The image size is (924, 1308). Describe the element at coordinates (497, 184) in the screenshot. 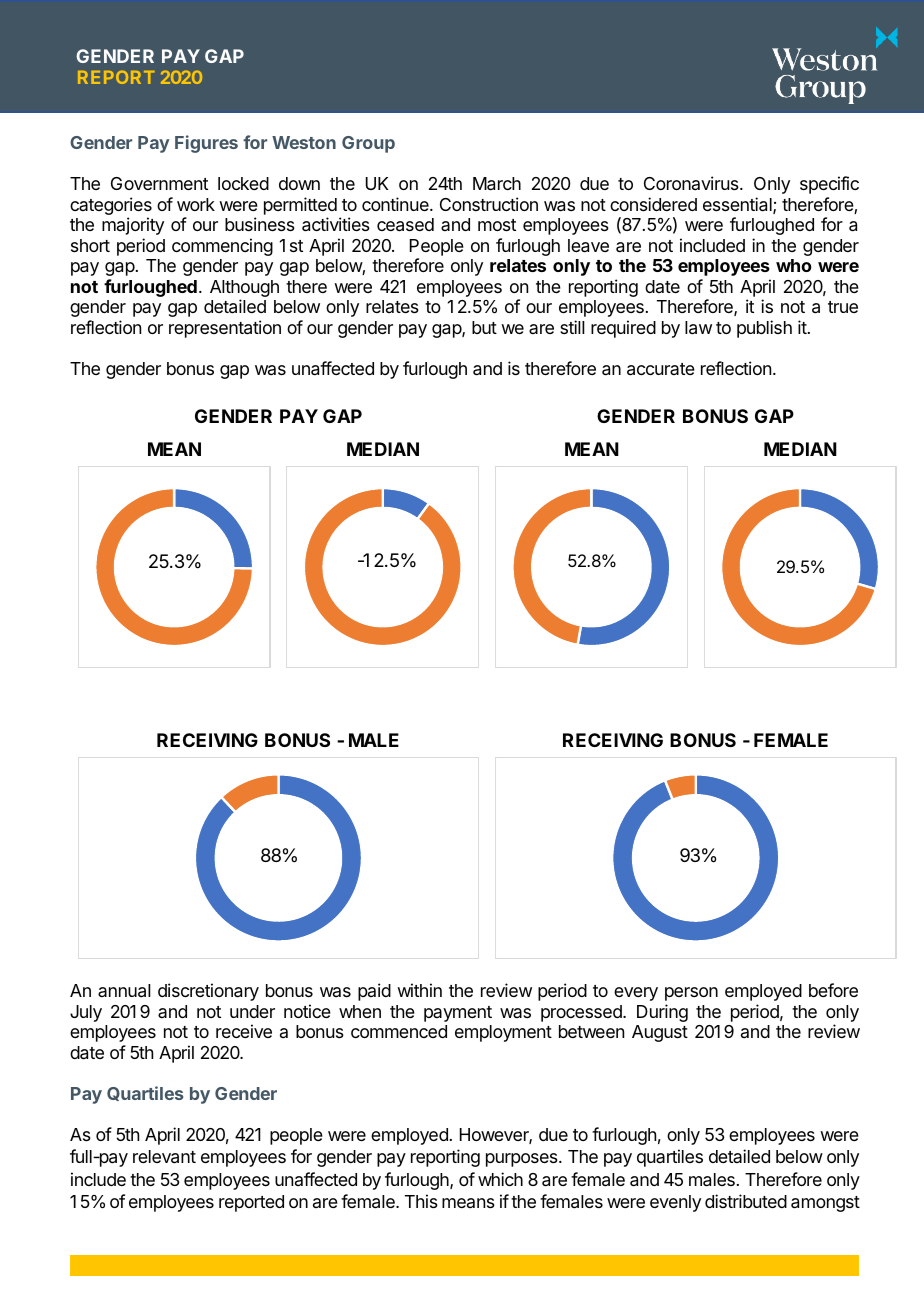

I see `March` at that location.
